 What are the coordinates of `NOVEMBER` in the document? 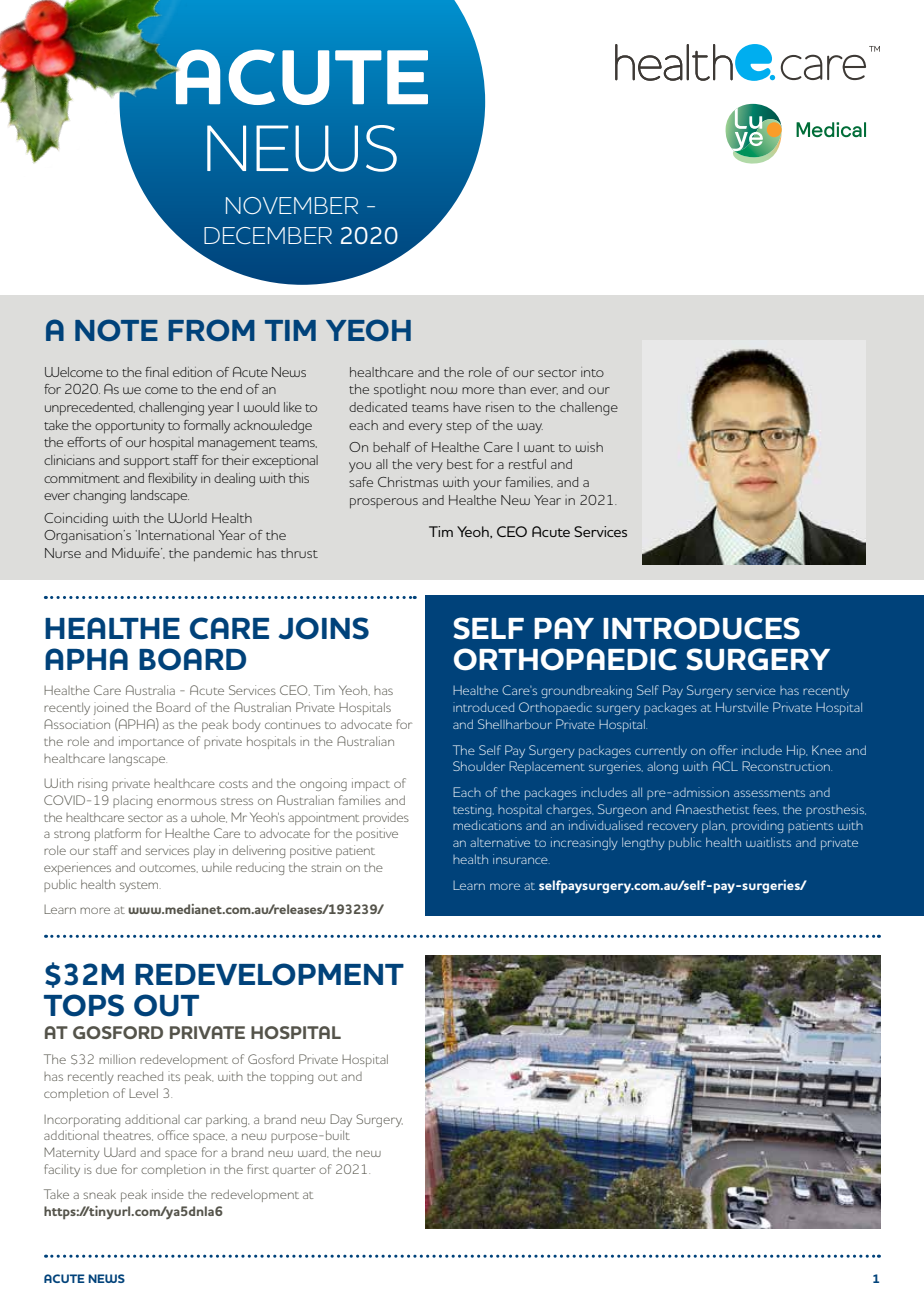 It's located at (292, 205).
